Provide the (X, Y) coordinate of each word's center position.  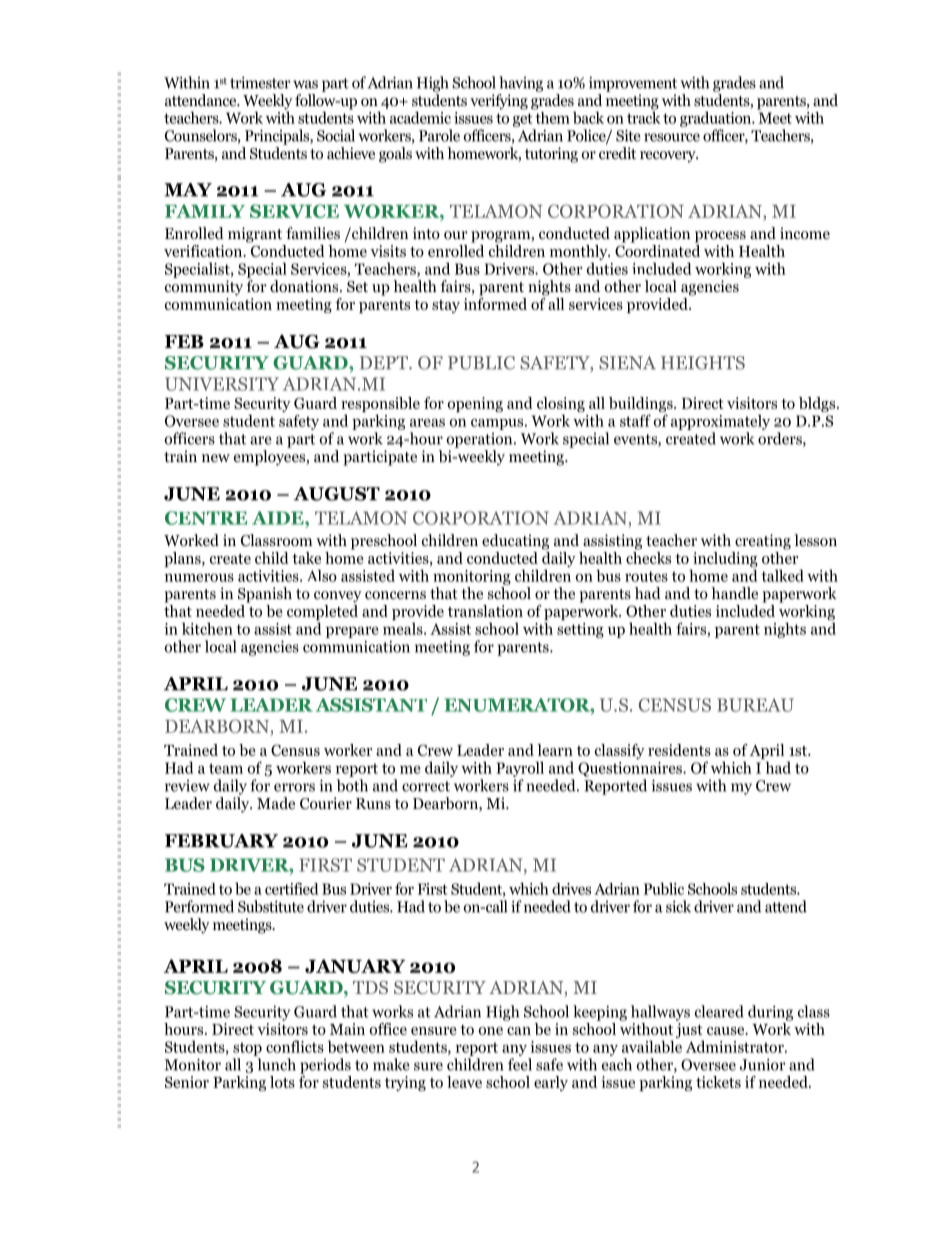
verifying (499, 102)
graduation (717, 119)
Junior (763, 1065)
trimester (260, 83)
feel (520, 1064)
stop (247, 1049)
